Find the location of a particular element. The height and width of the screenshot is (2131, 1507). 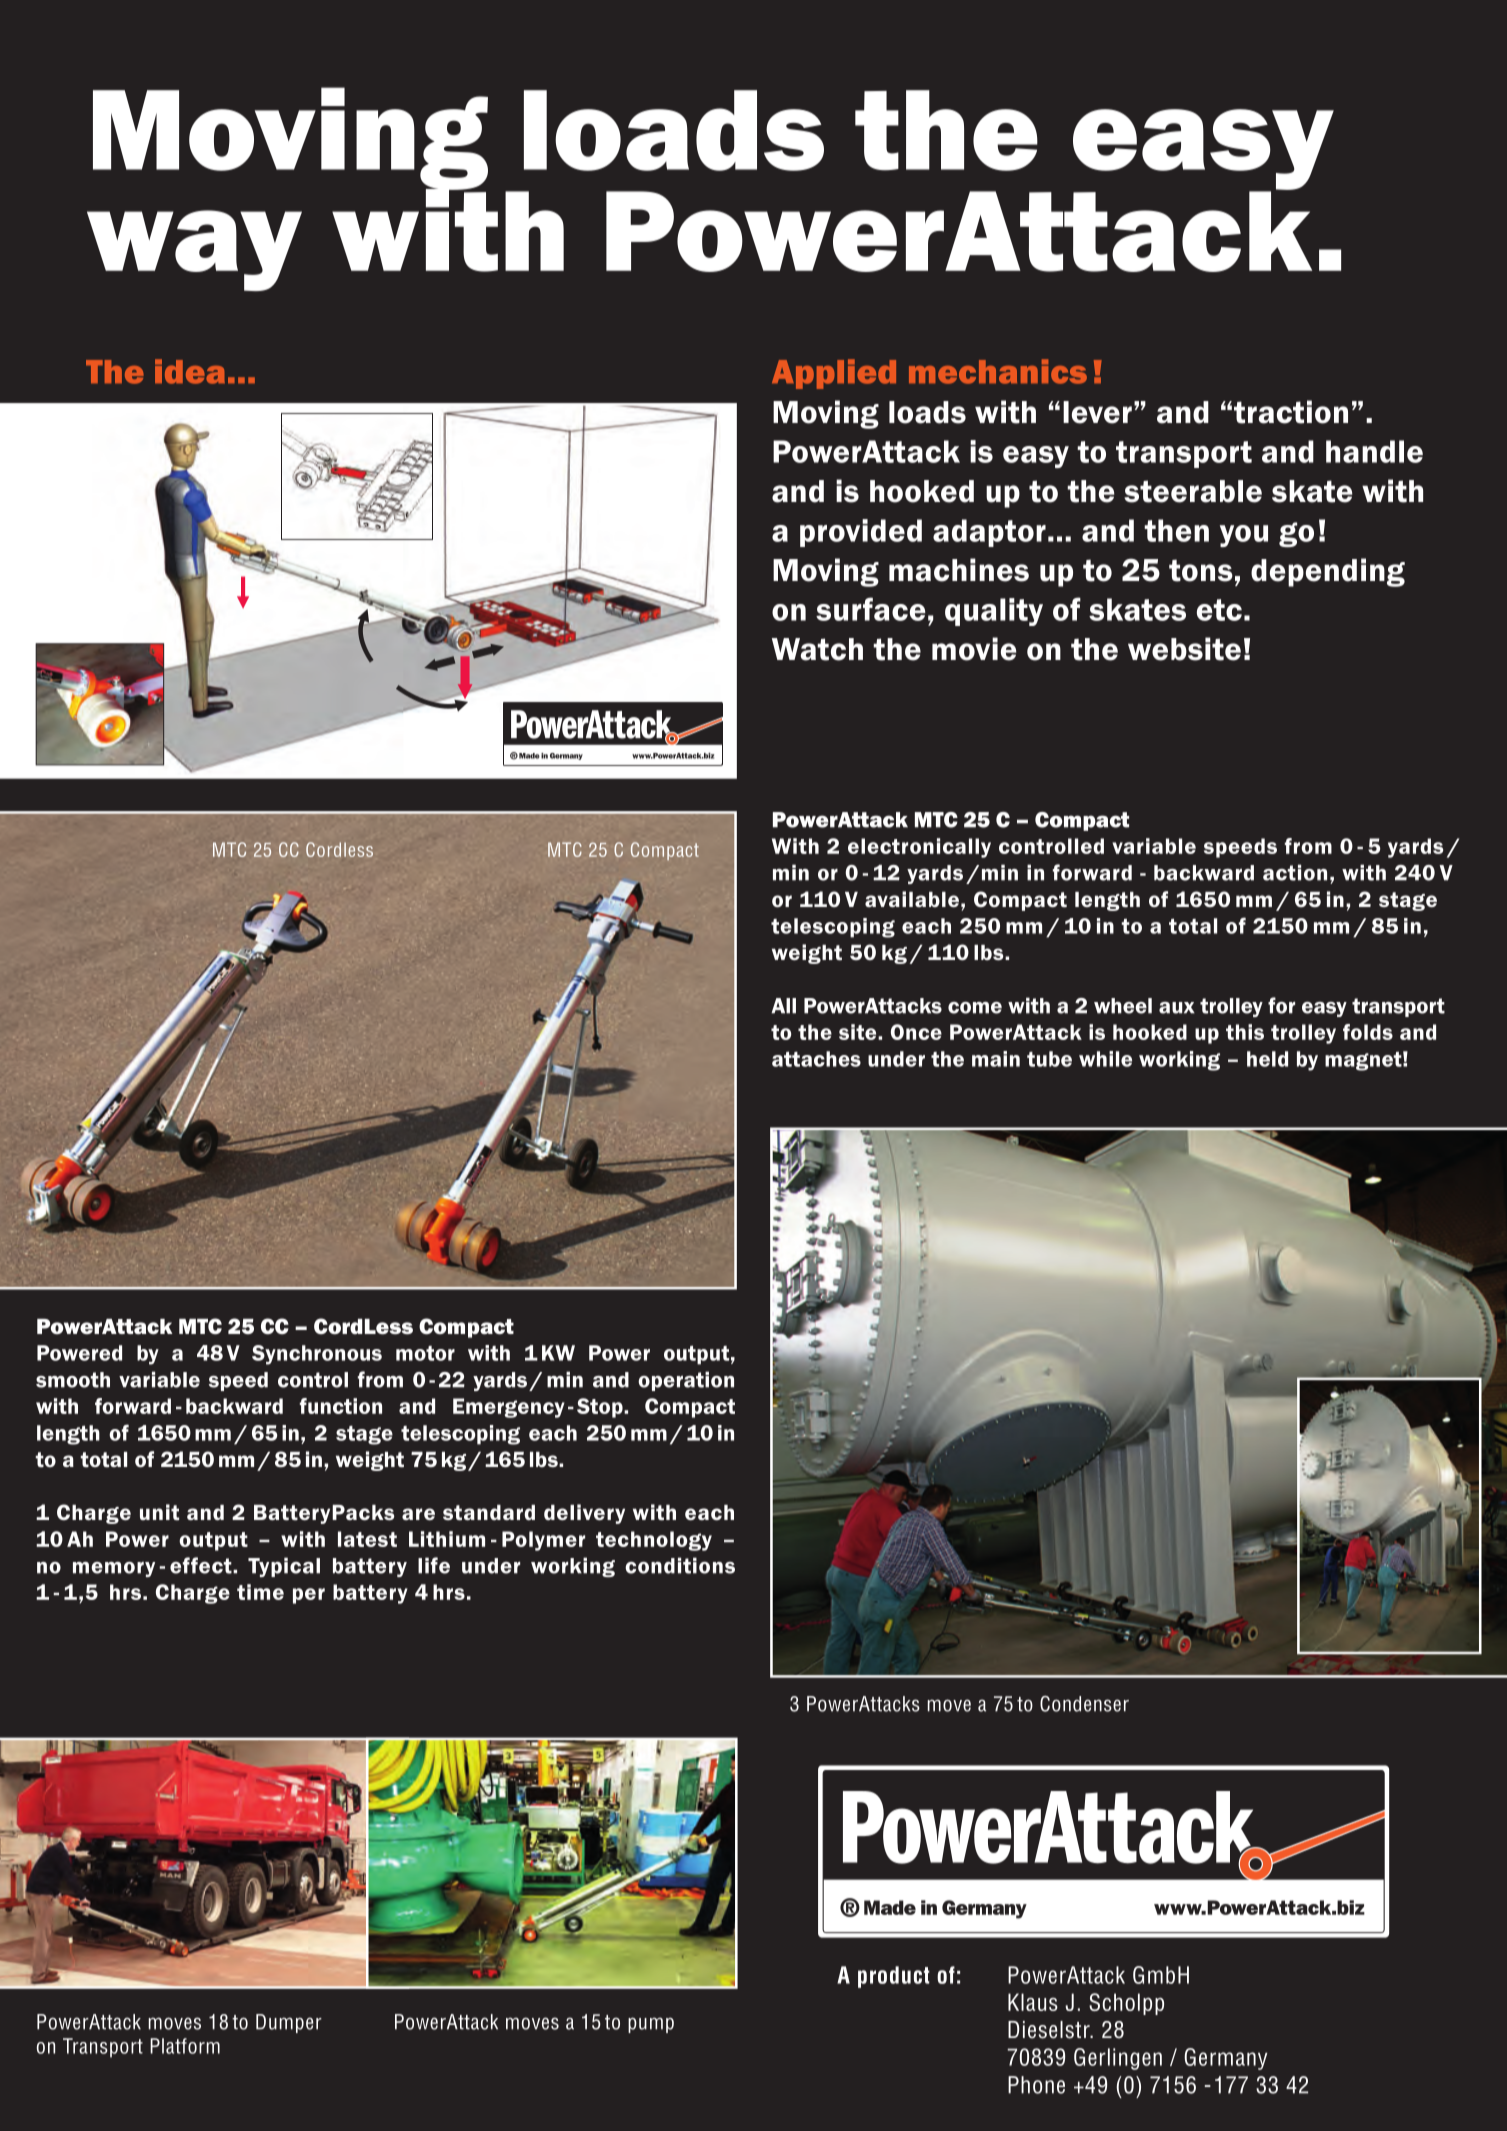

time is located at coordinates (260, 1592).
